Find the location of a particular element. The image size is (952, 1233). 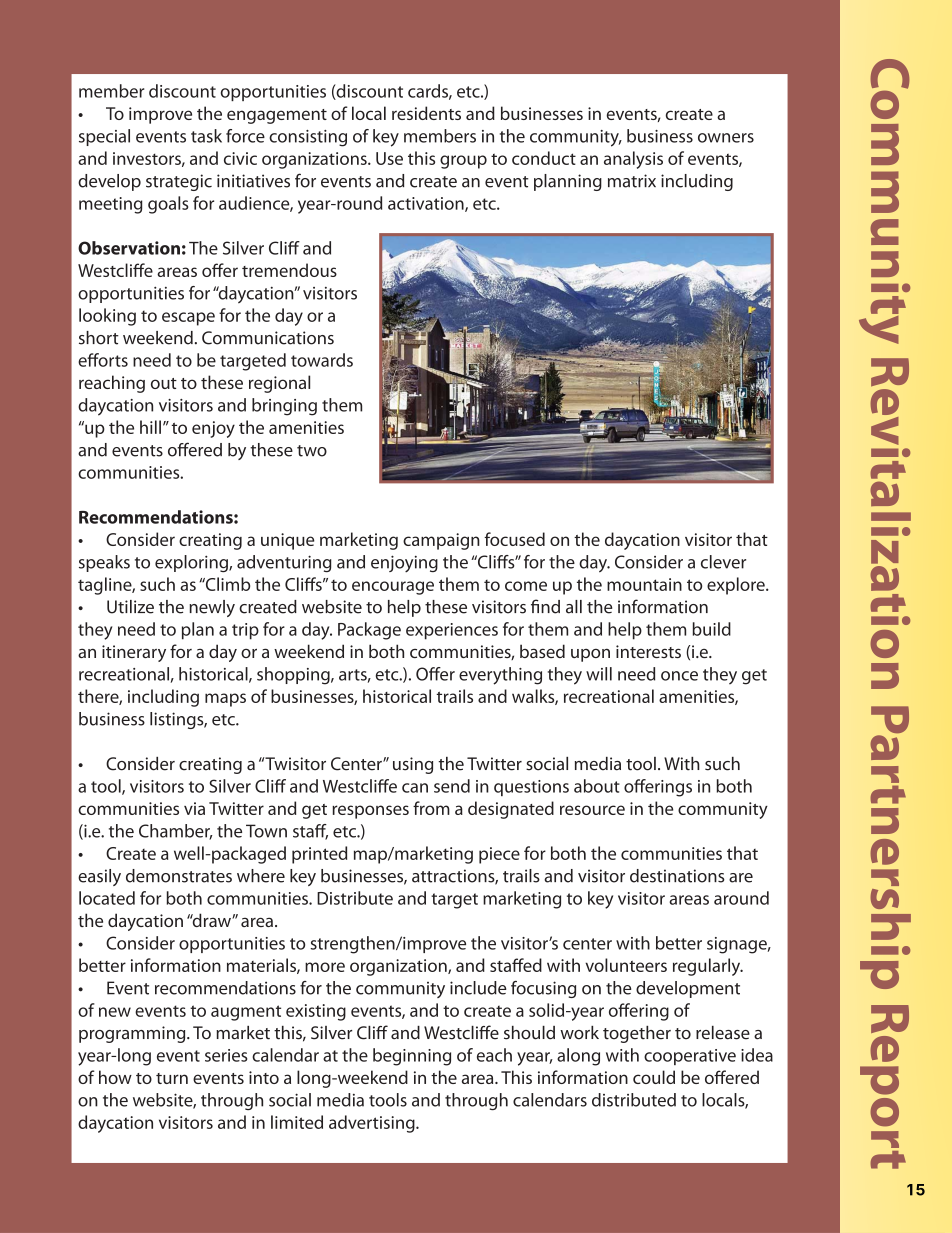

via is located at coordinates (194, 808).
